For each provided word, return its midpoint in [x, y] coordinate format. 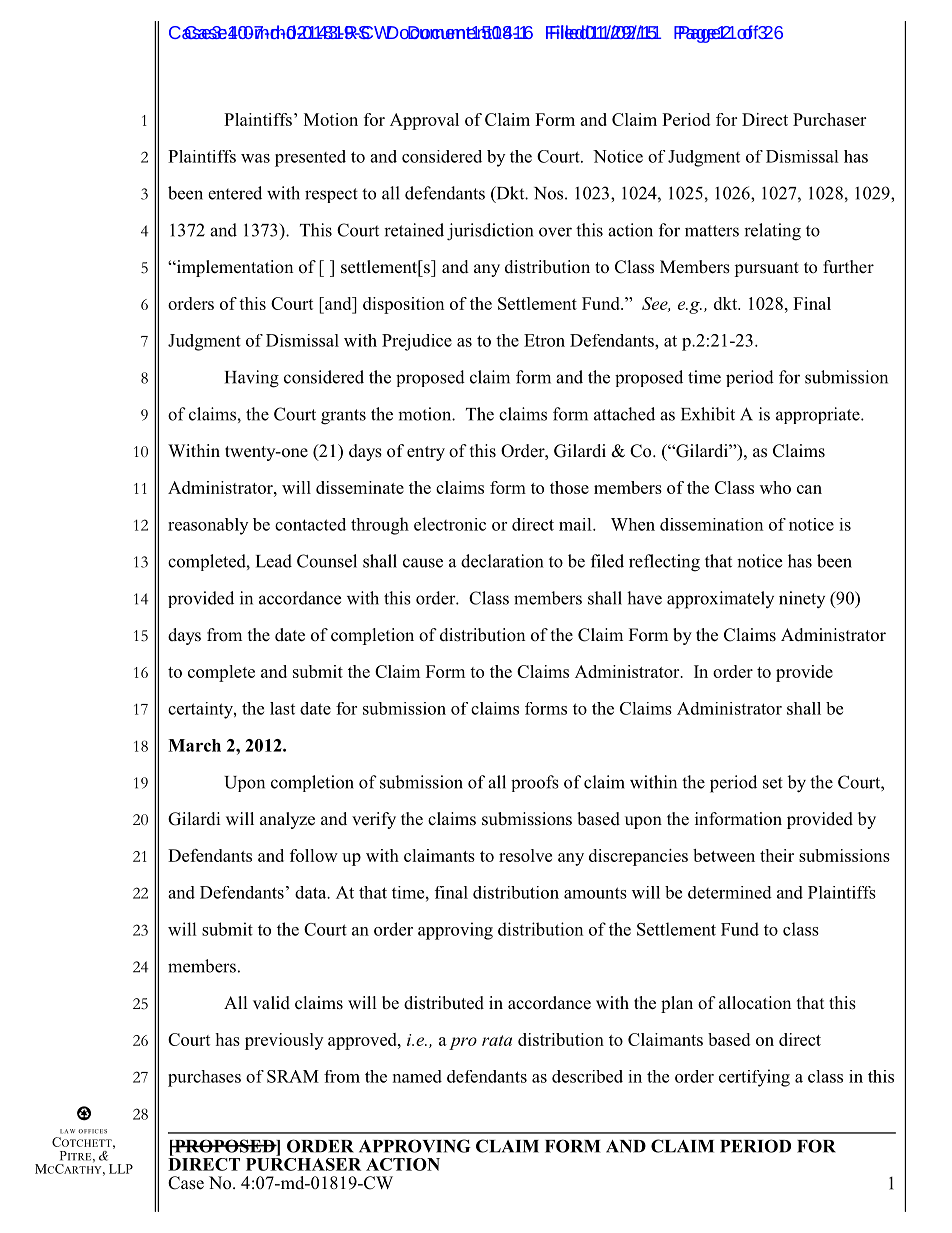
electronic [450, 524]
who [775, 487]
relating [772, 232]
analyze [287, 820]
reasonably [208, 526]
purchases [204, 1078]
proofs [535, 783]
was [255, 158]
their [777, 855]
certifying [754, 1078]
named [417, 1076]
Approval [424, 121]
